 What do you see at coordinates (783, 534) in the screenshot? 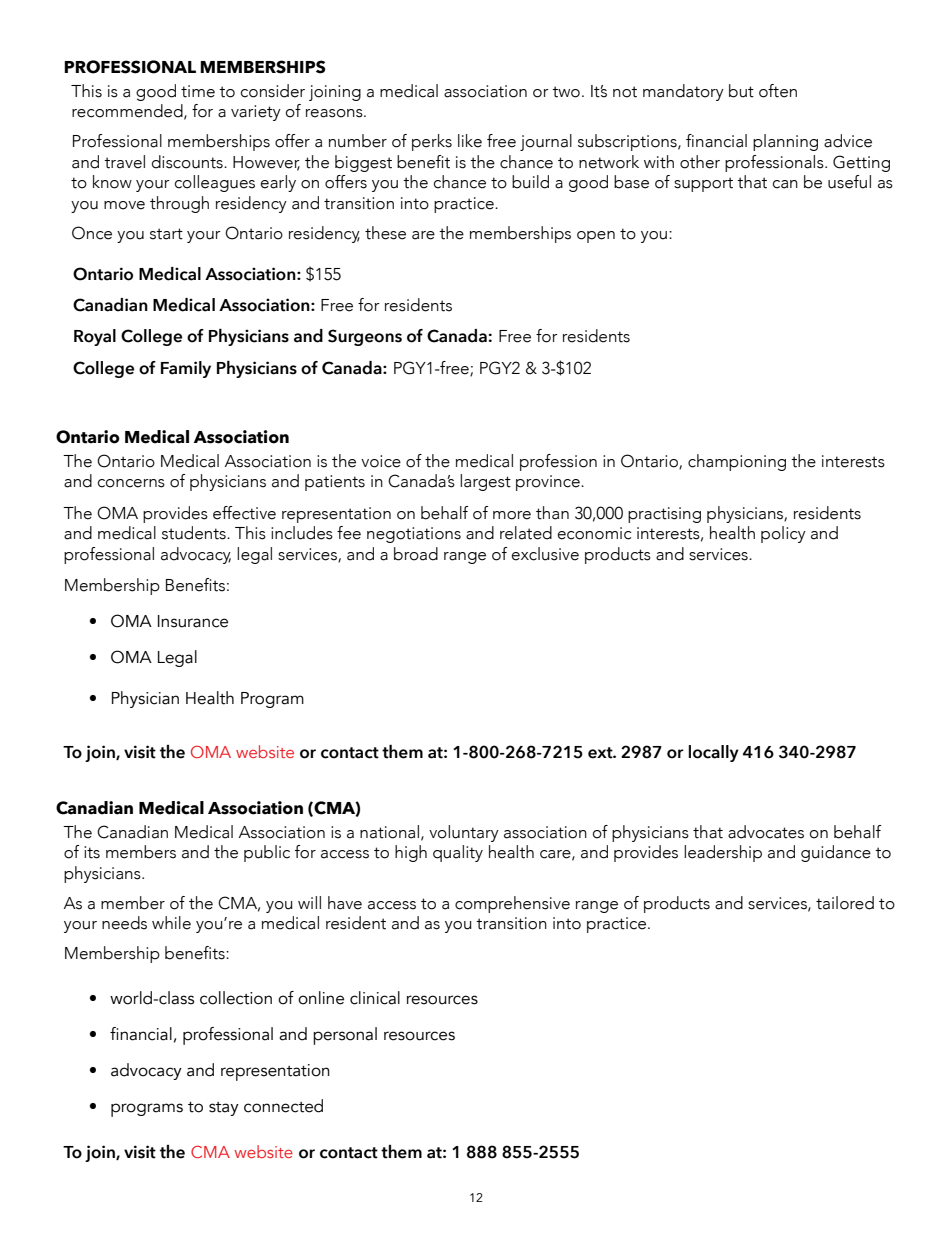
I see `policy` at bounding box center [783, 534].
